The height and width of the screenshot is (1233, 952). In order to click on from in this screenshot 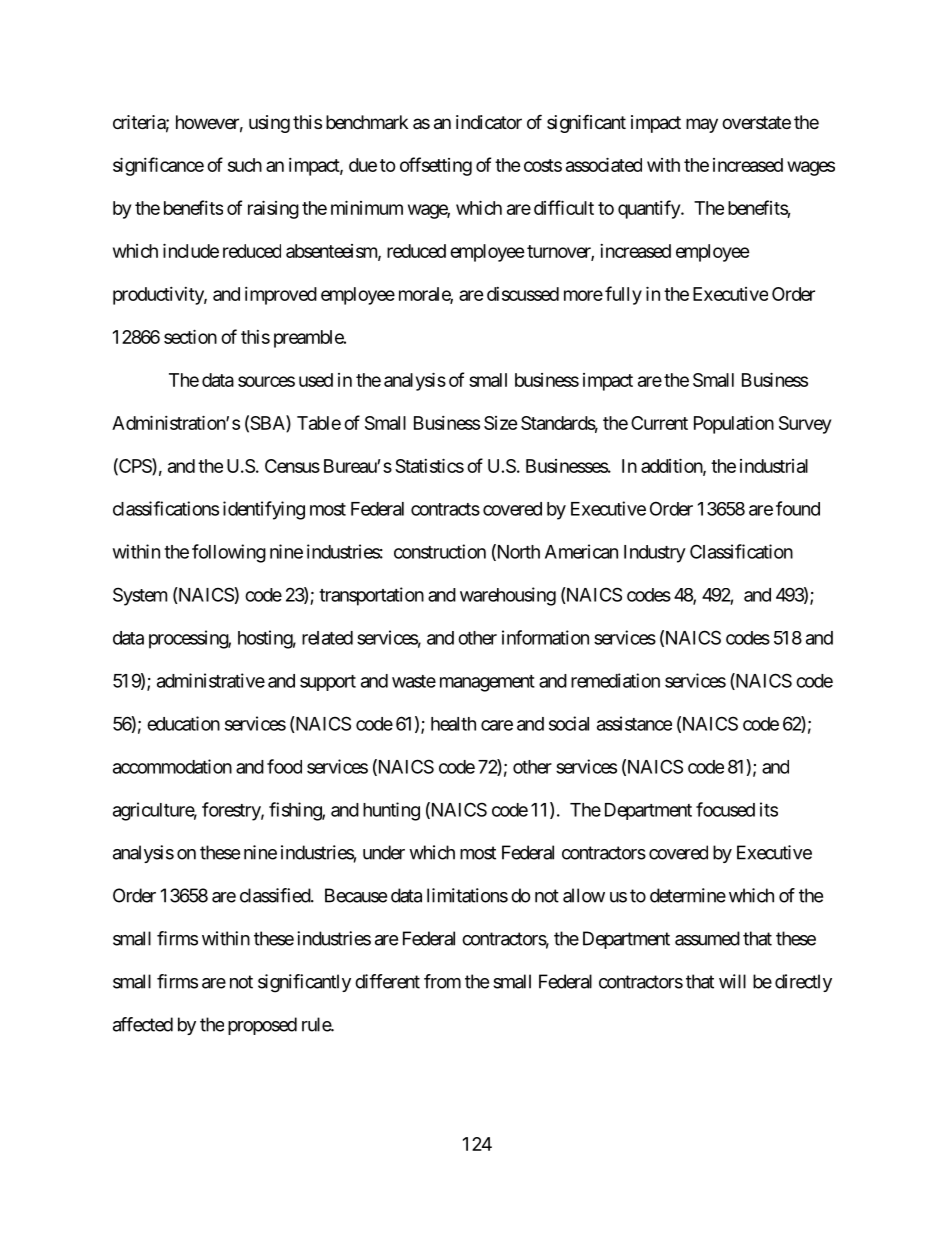, I will do `click(442, 981)`.
